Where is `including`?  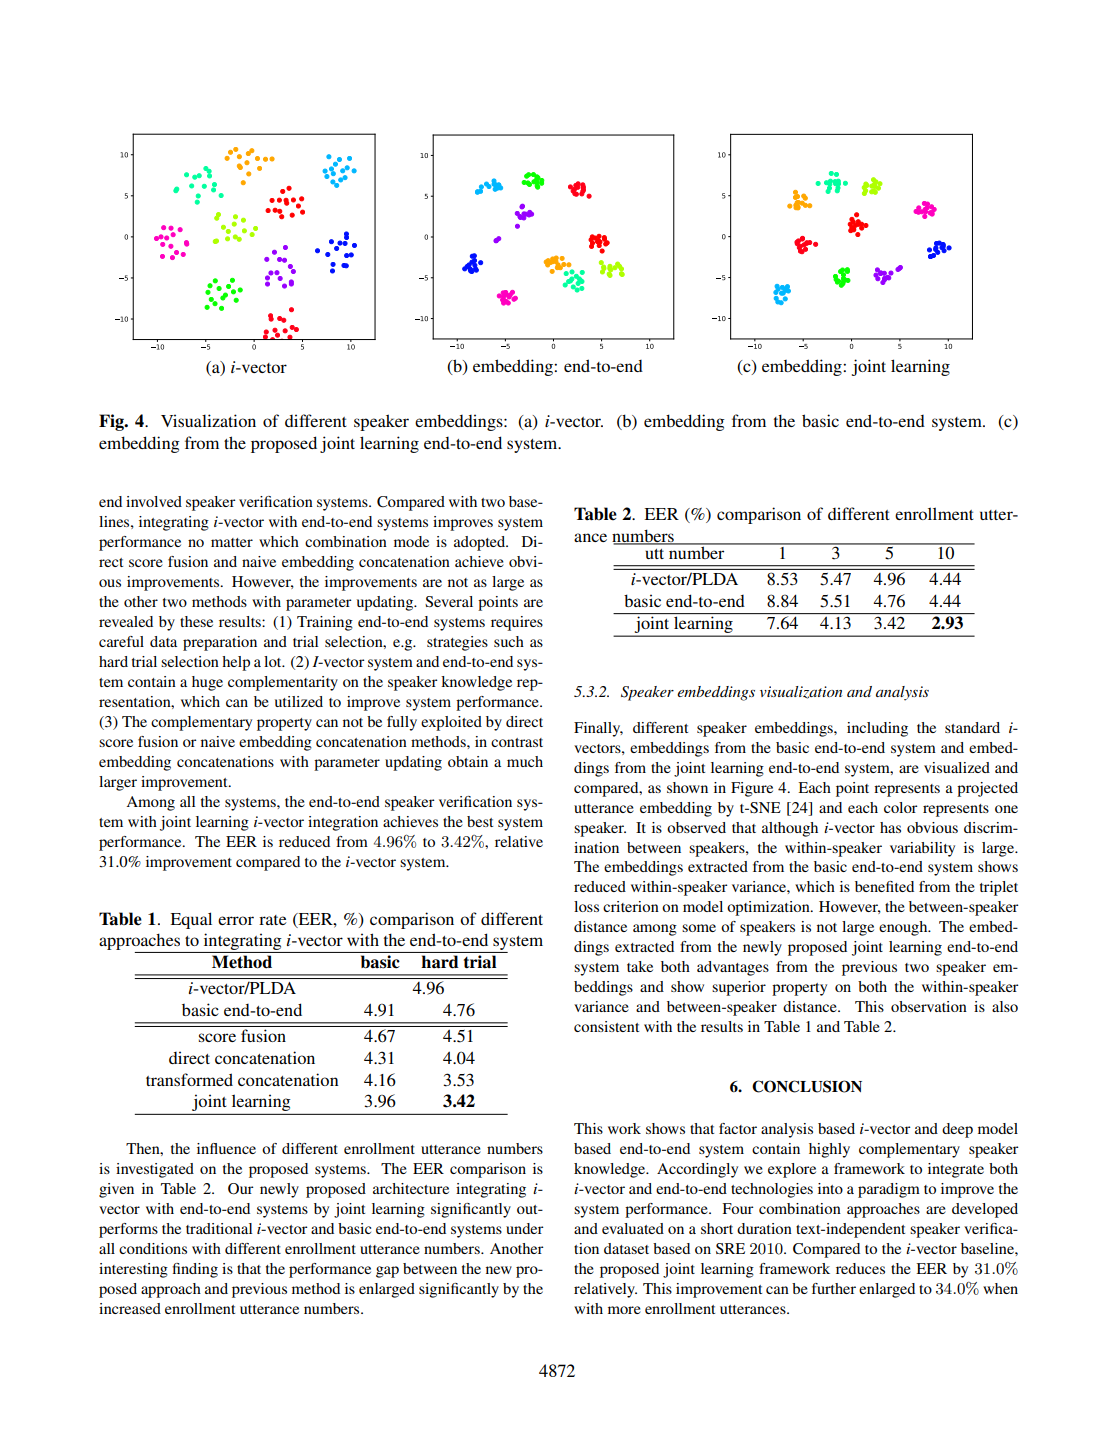 including is located at coordinates (877, 729).
